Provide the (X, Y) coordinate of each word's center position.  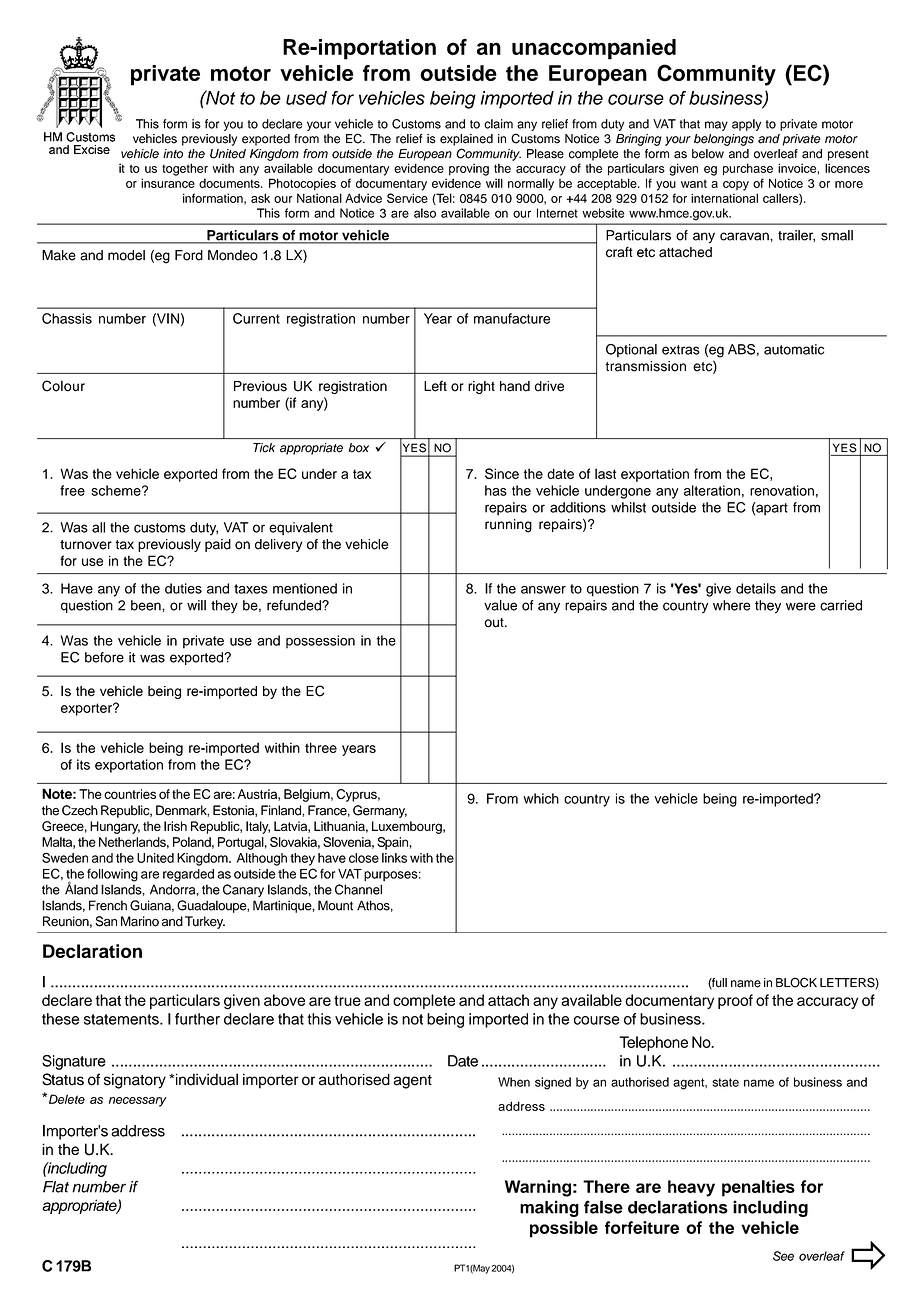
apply (746, 125)
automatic (794, 349)
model (126, 255)
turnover (86, 545)
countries (130, 794)
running (508, 526)
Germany (380, 811)
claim (498, 124)
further (197, 1019)
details (756, 588)
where (731, 605)
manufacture (512, 318)
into (173, 154)
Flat (56, 1187)
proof (735, 1001)
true (347, 1000)
